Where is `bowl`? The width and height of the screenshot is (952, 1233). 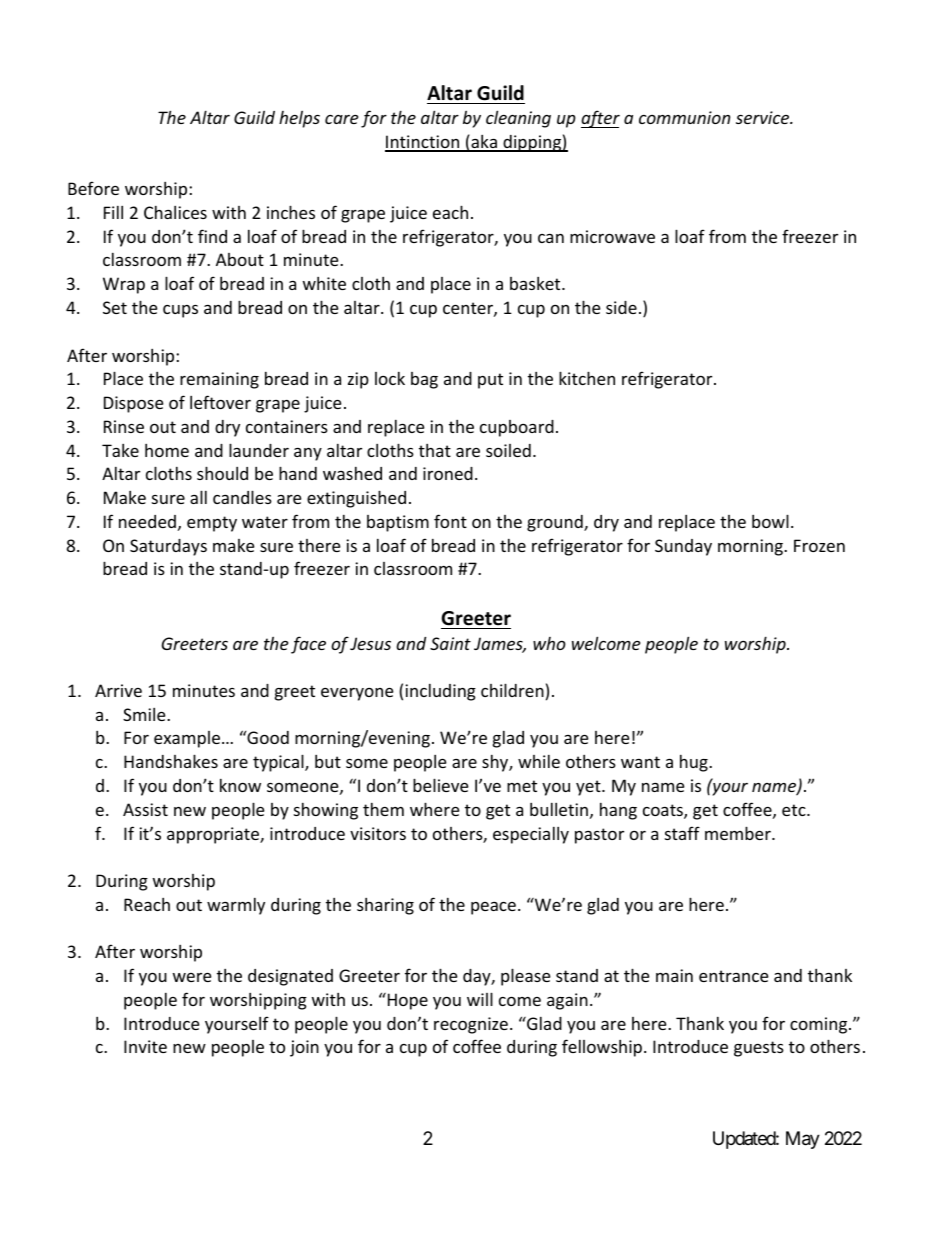
bowl is located at coordinates (770, 521).
